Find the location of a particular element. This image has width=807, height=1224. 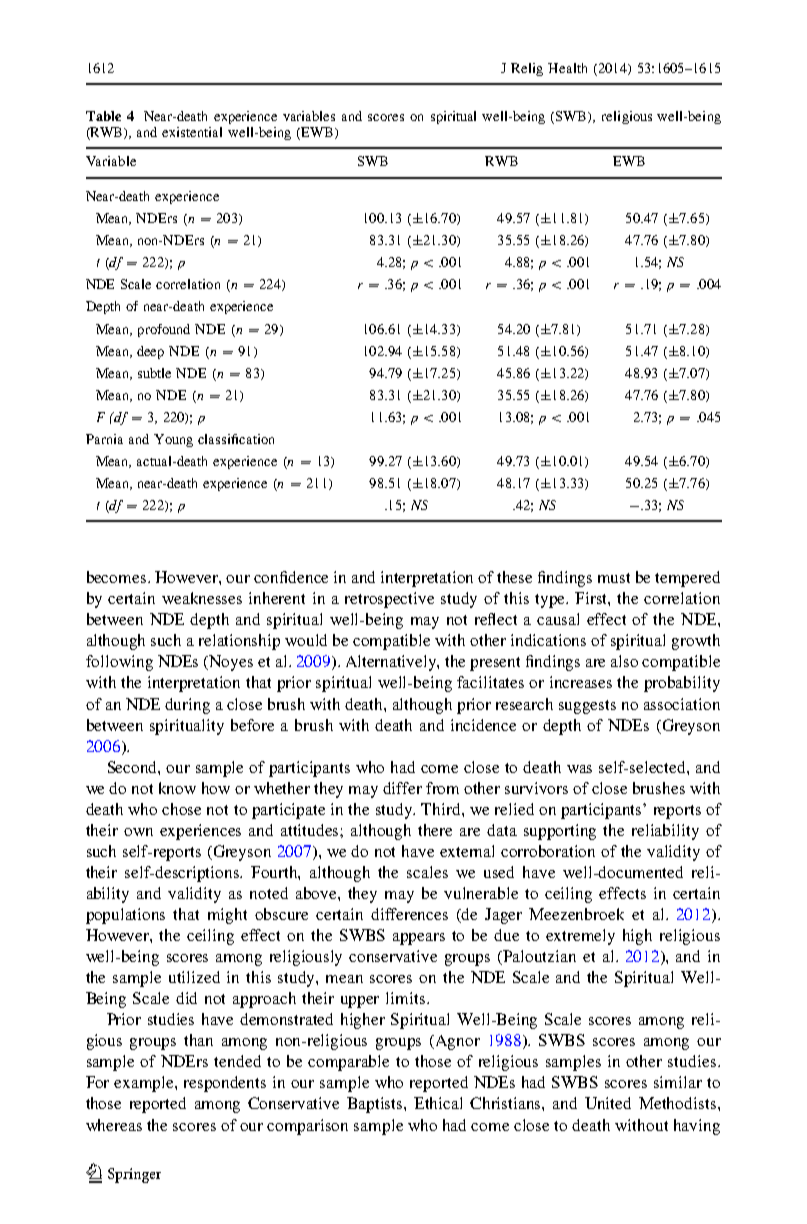

Health is located at coordinates (567, 68).
